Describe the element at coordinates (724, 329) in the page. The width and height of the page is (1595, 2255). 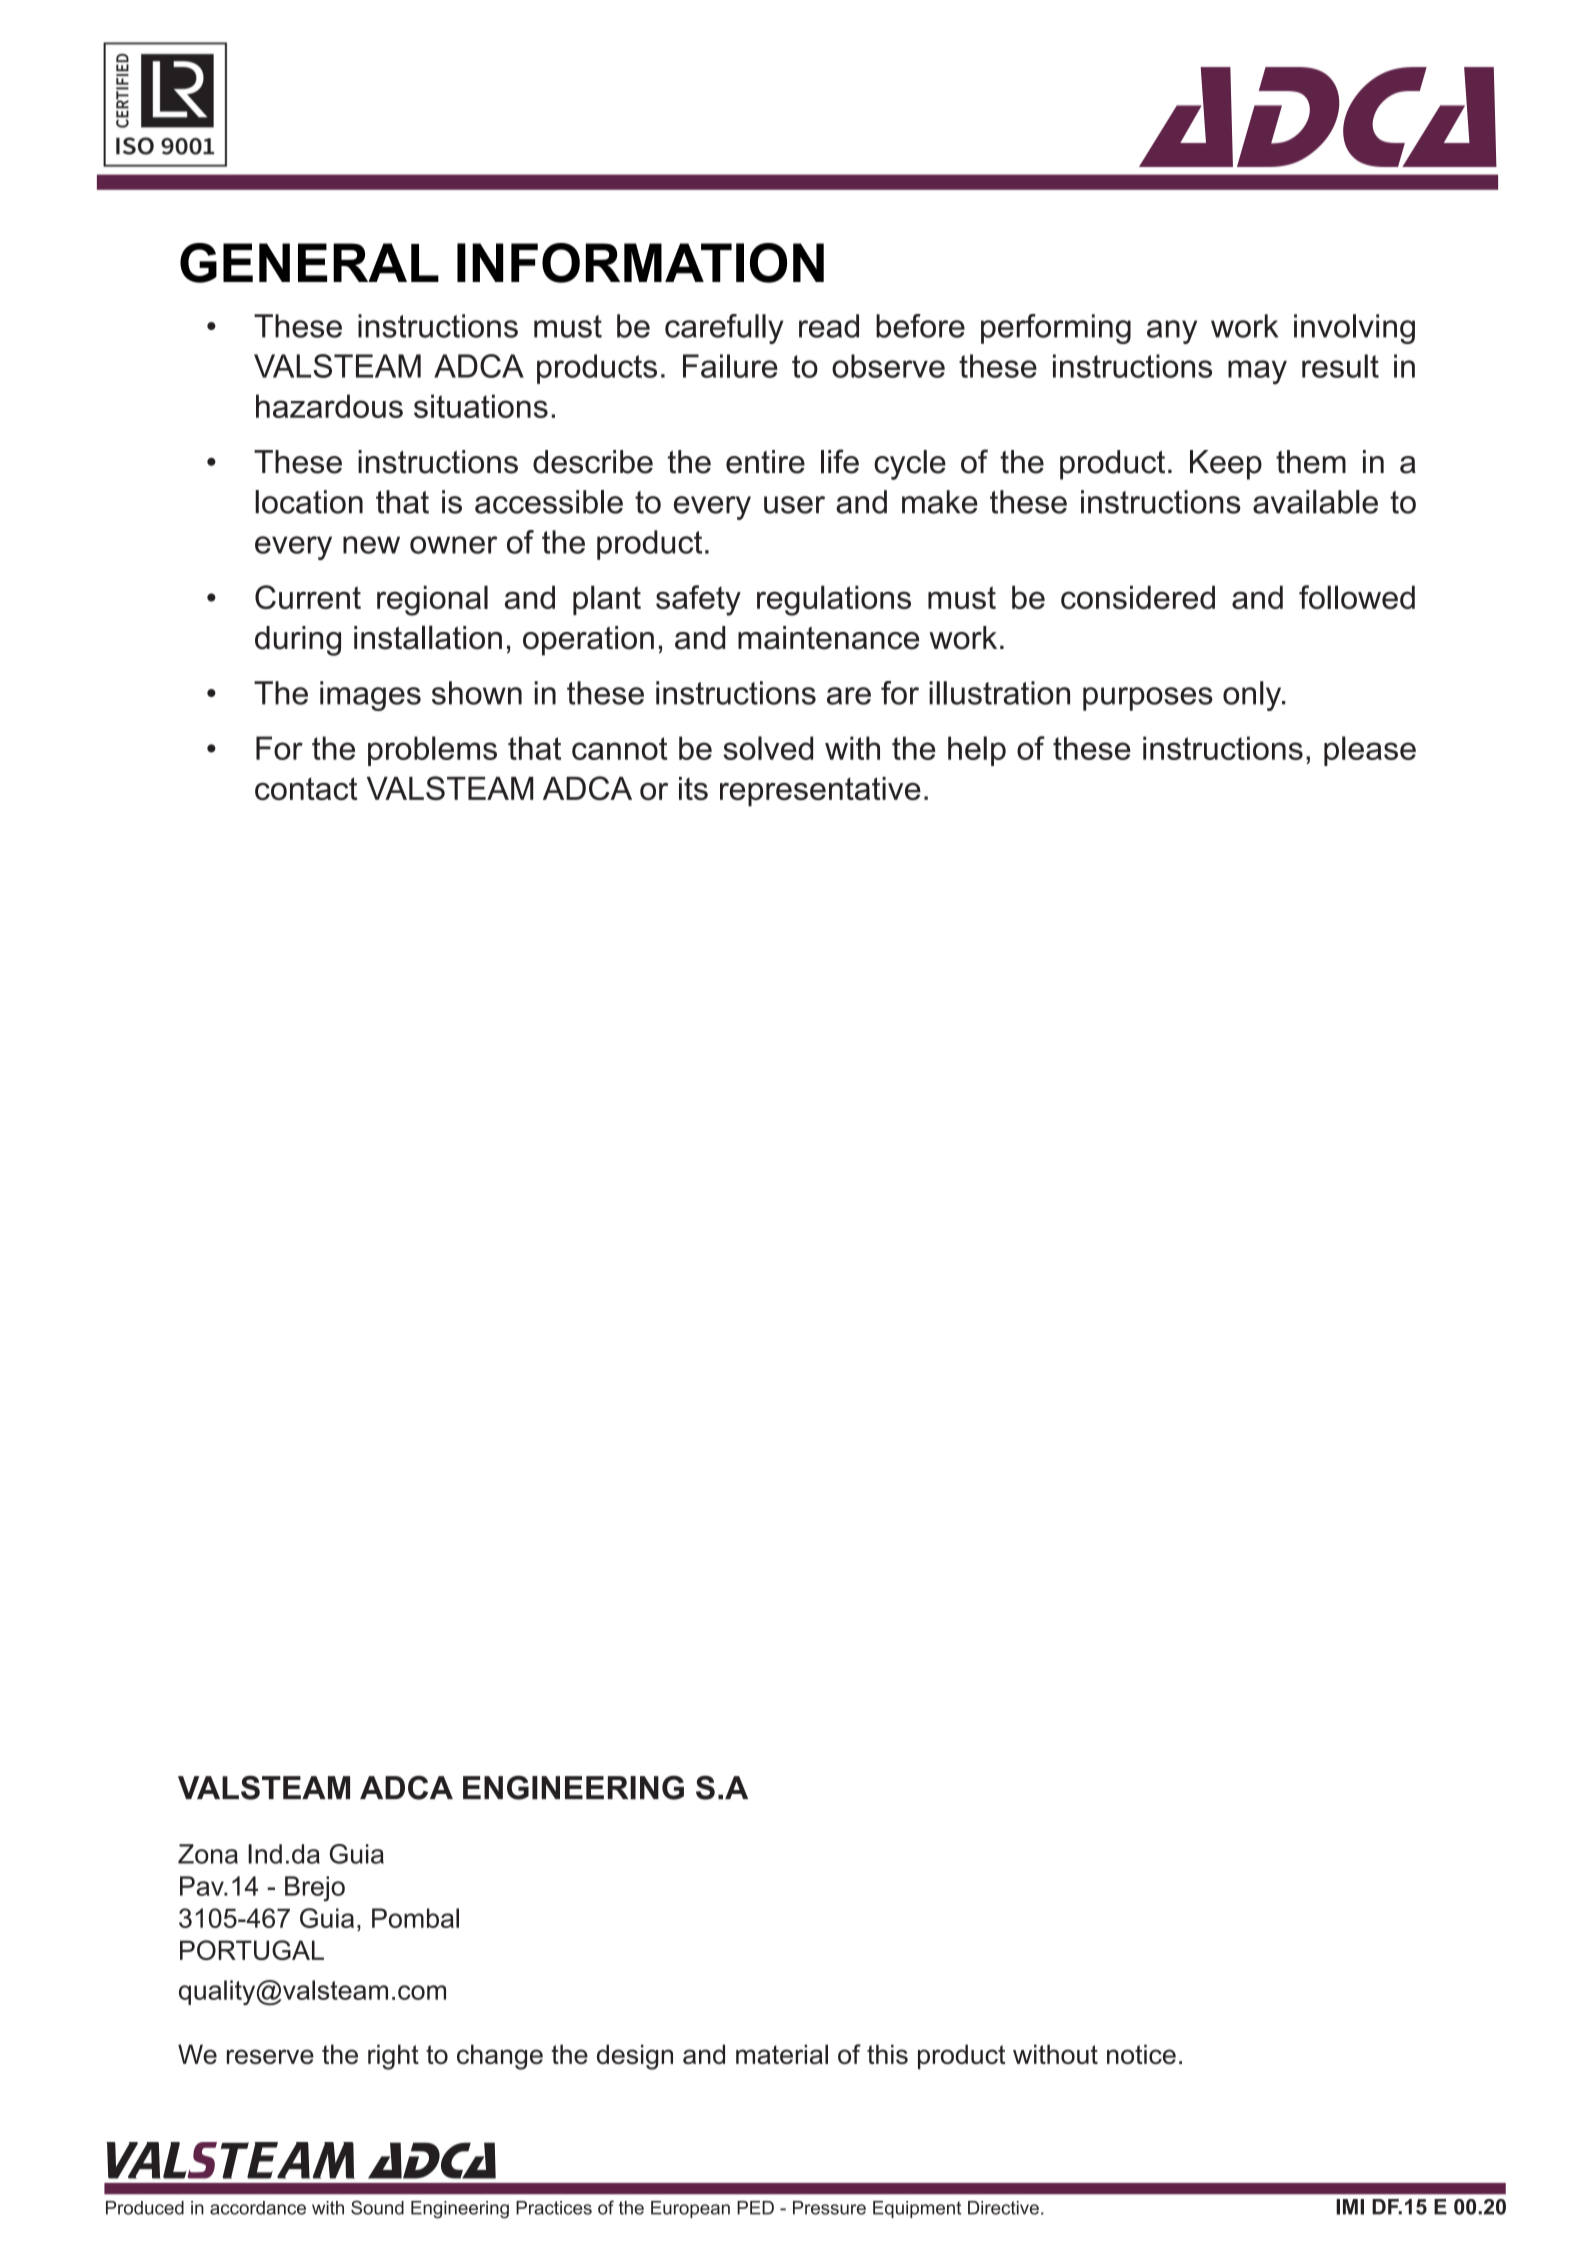
I see `carefully` at that location.
